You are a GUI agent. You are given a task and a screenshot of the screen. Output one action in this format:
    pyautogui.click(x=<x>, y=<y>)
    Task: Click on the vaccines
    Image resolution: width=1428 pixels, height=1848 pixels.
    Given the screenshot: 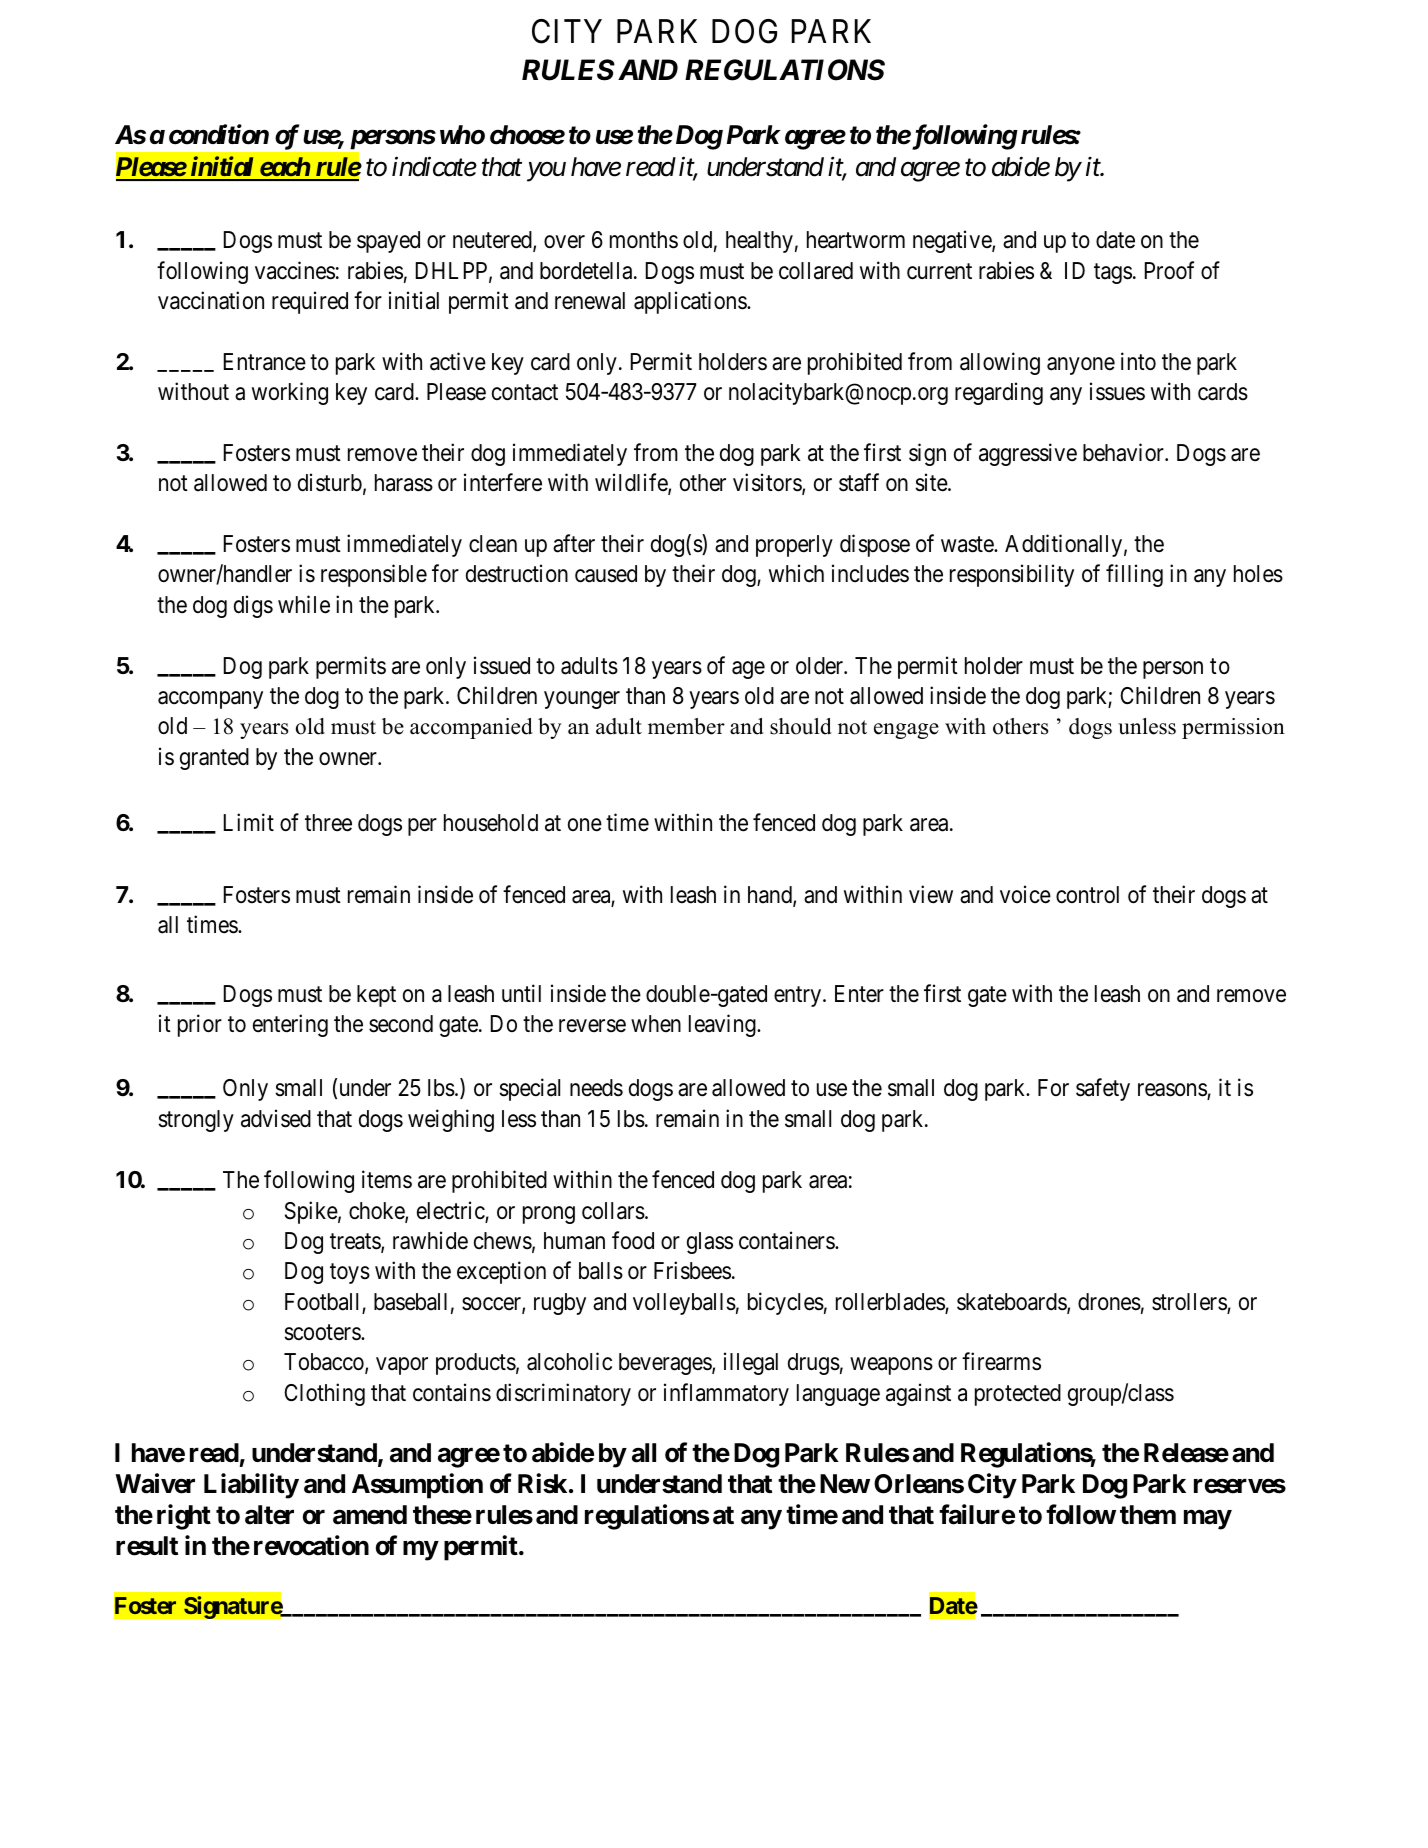 What is the action you would take?
    pyautogui.click(x=295, y=270)
